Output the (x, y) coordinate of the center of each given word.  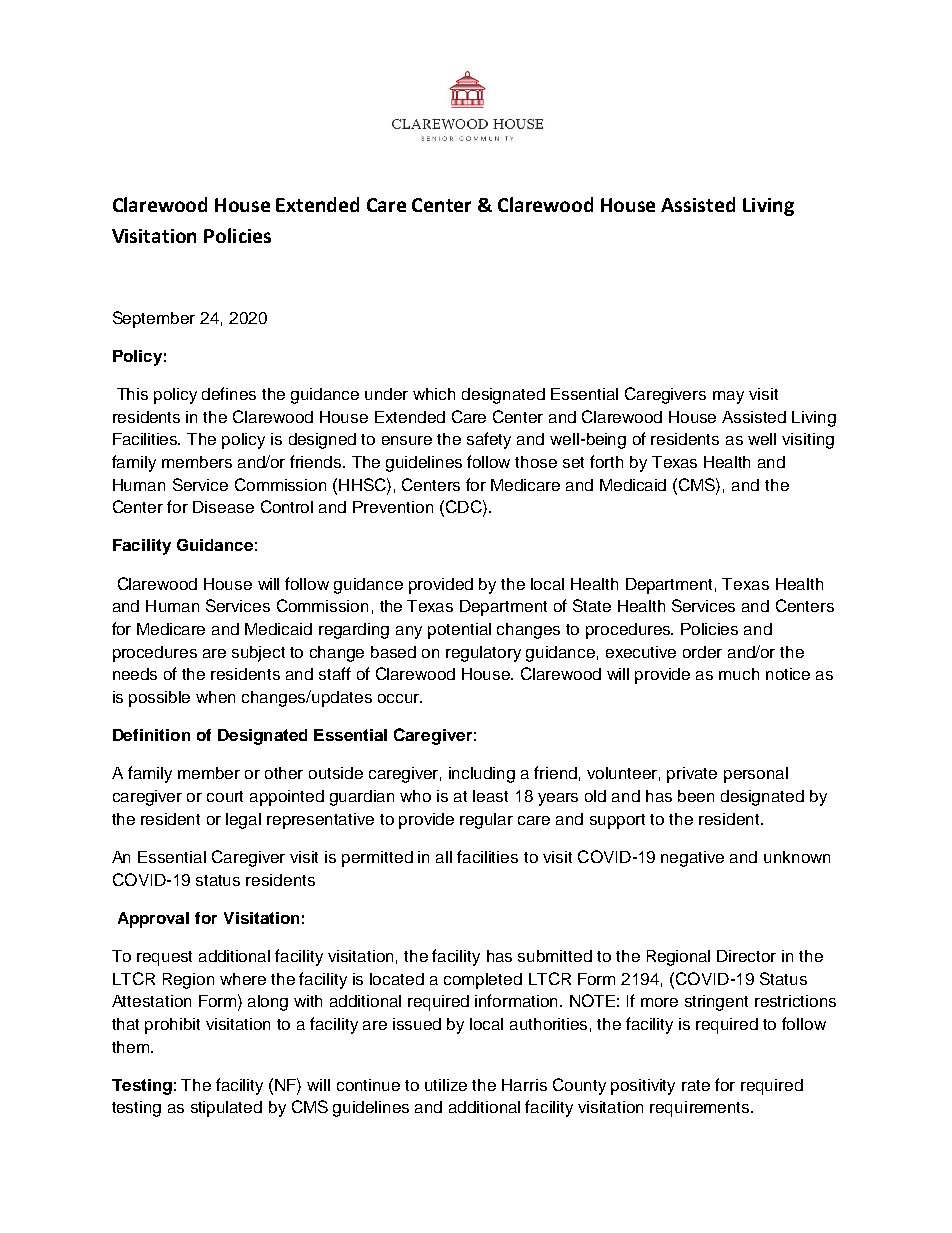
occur (400, 698)
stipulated (226, 1109)
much (739, 674)
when (215, 697)
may (728, 397)
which (434, 394)
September (154, 319)
